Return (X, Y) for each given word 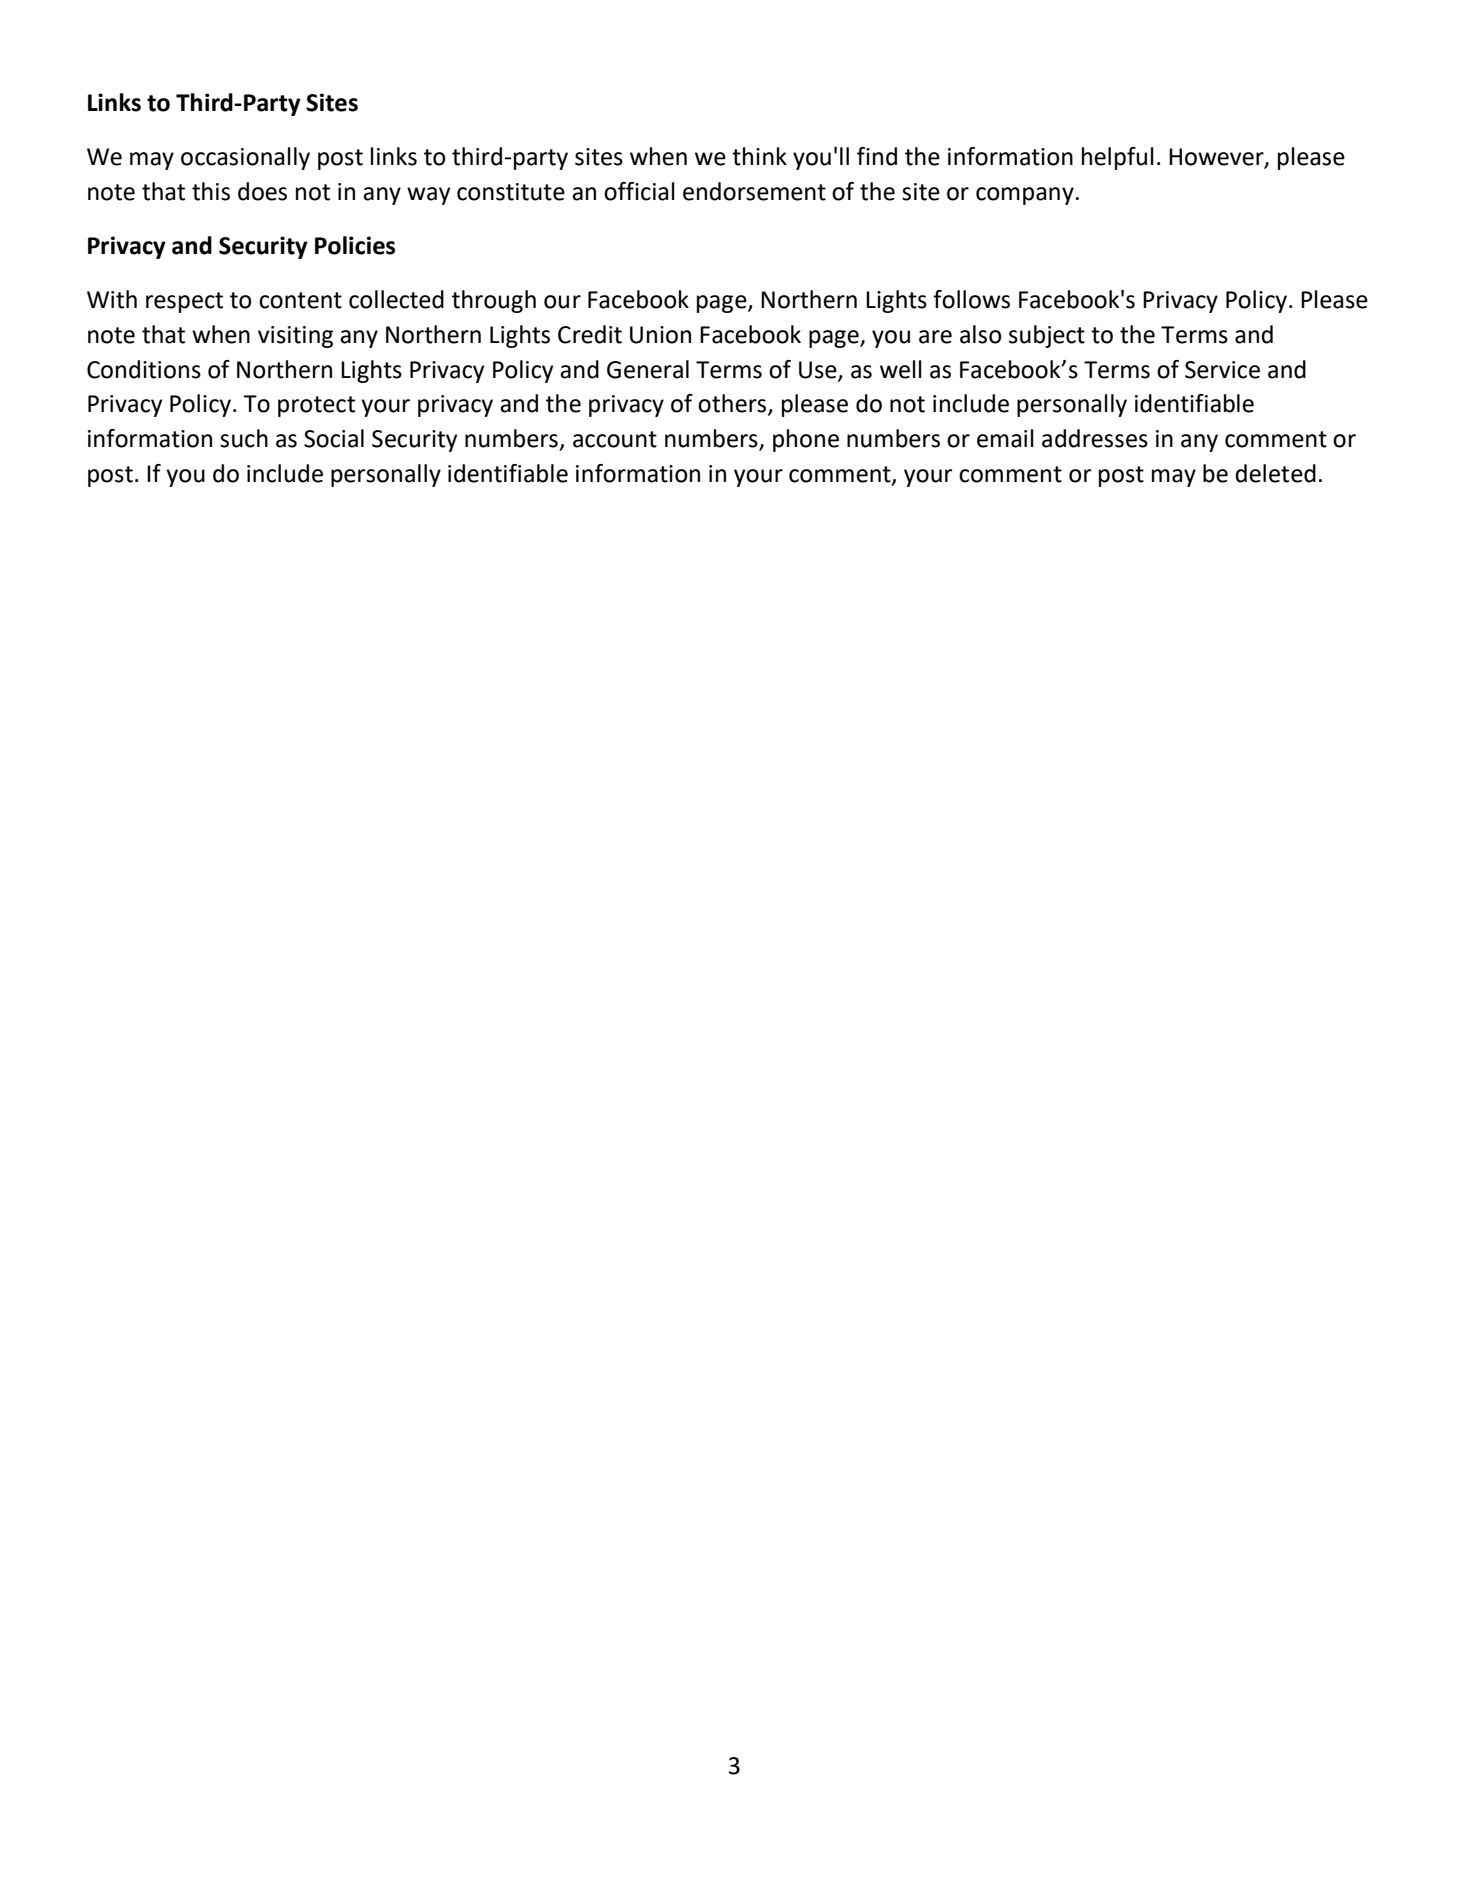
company (1025, 196)
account (615, 439)
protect (316, 406)
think (759, 156)
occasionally (245, 158)
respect (184, 302)
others (733, 404)
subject (1047, 336)
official (639, 191)
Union (660, 335)
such (244, 438)
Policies (355, 245)
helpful (1118, 158)
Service (1222, 370)
